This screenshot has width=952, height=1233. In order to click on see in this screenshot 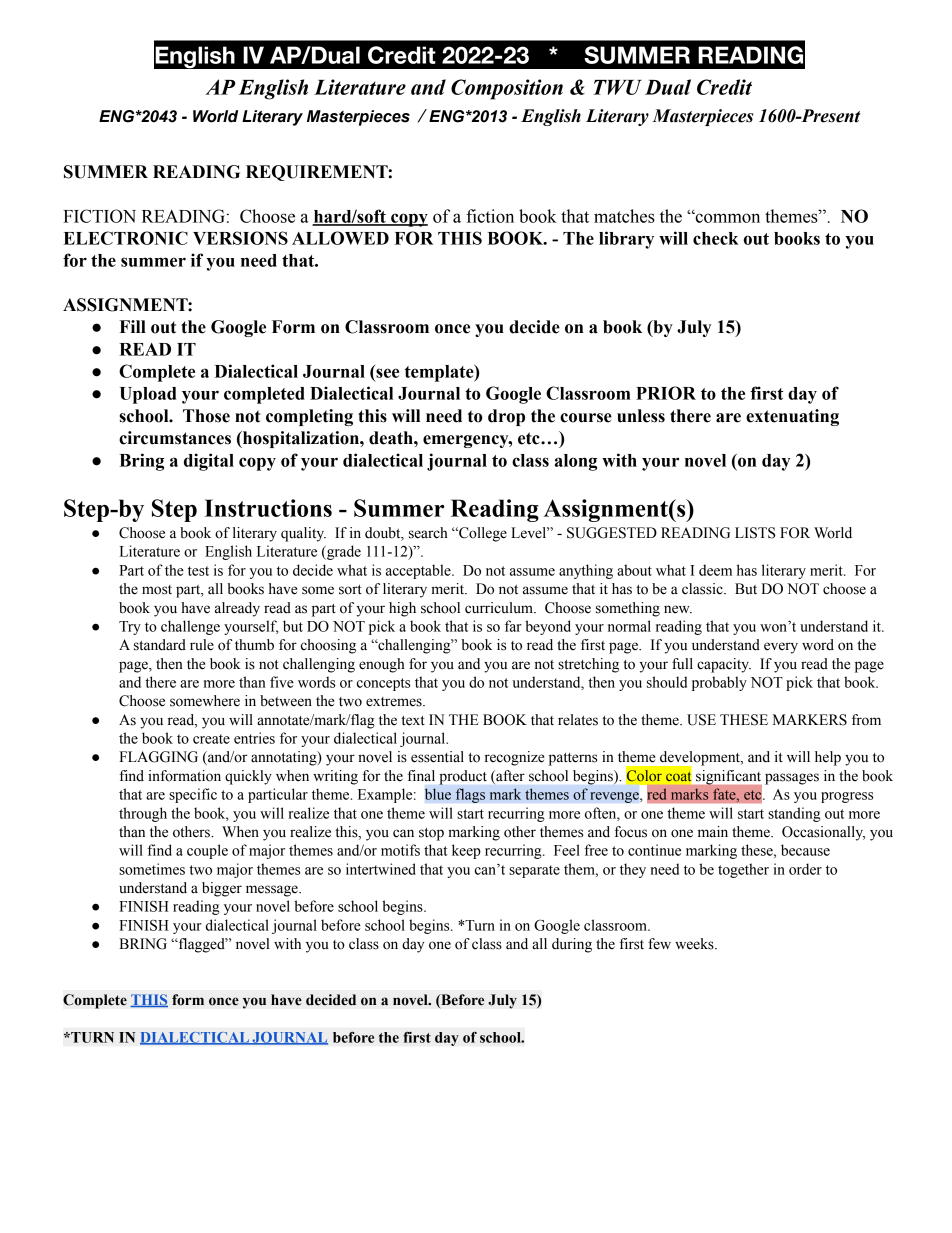, I will do `click(387, 373)`.
